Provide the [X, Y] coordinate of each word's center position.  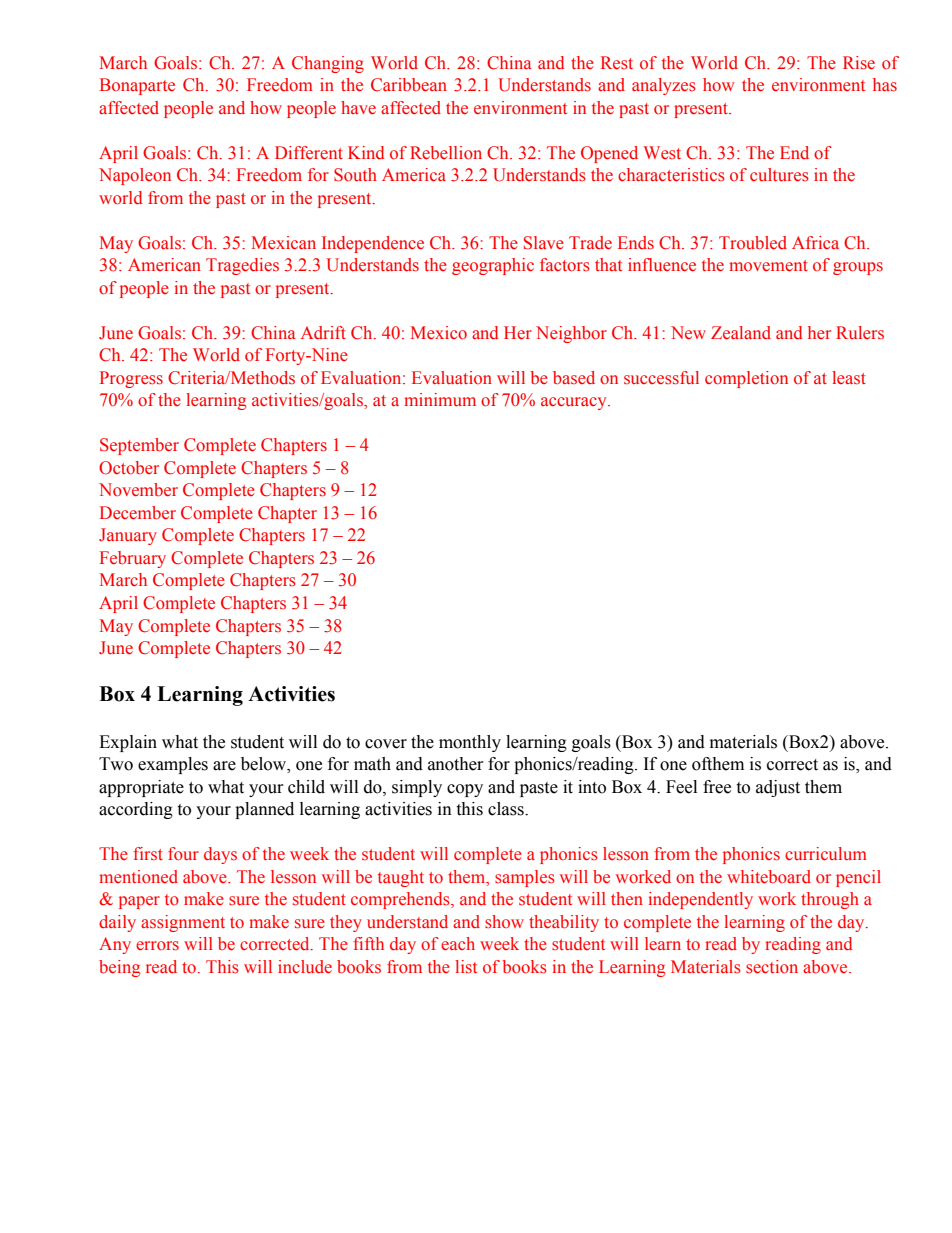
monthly [470, 743]
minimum [440, 399]
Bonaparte [137, 86]
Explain [128, 743]
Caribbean [409, 85]
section [772, 967]
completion [746, 379]
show [504, 922]
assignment [183, 923]
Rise [859, 63]
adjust [778, 788]
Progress [131, 379]
